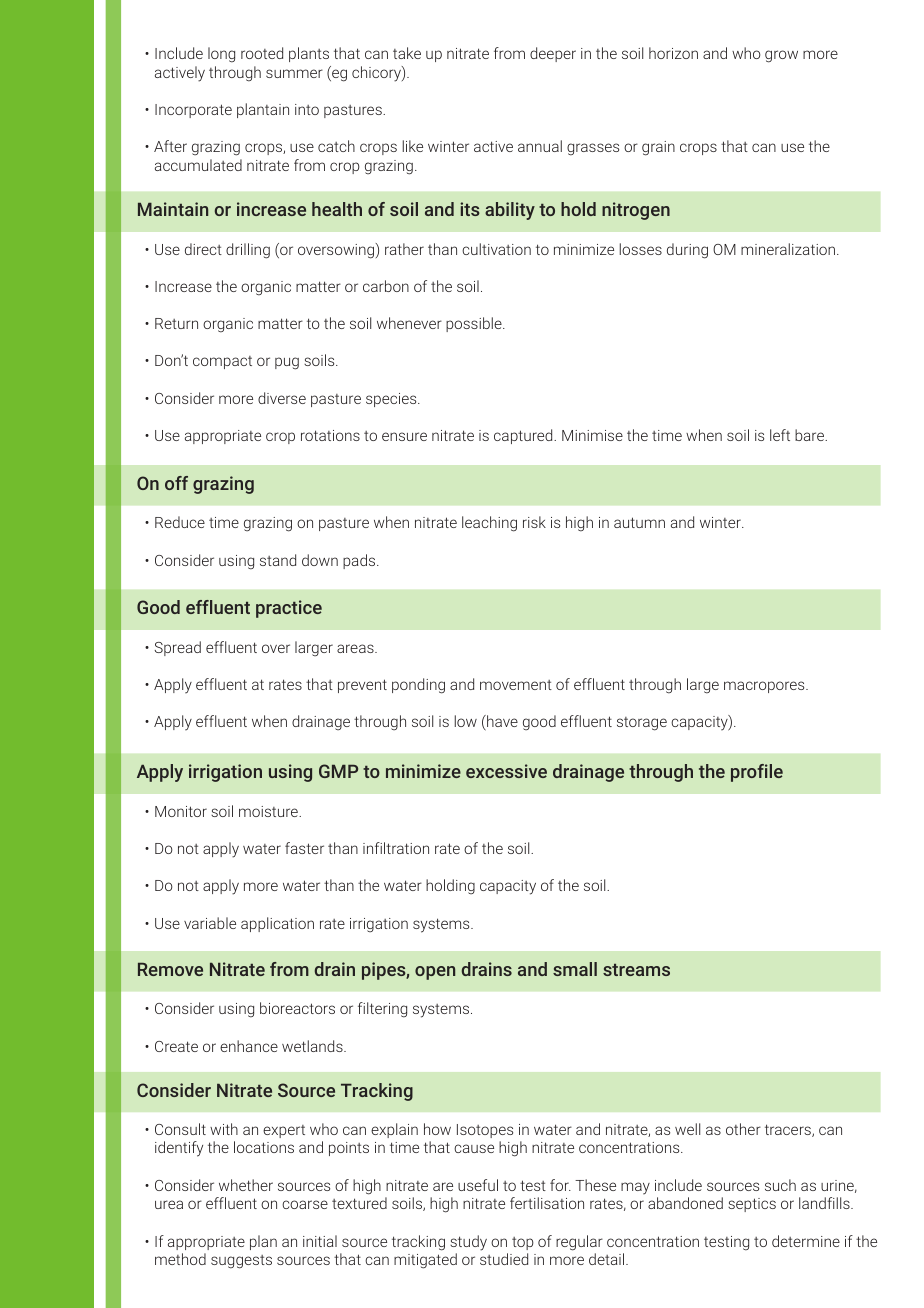 Image resolution: width=924 pixels, height=1308 pixels. I want to click on off, so click(176, 483).
